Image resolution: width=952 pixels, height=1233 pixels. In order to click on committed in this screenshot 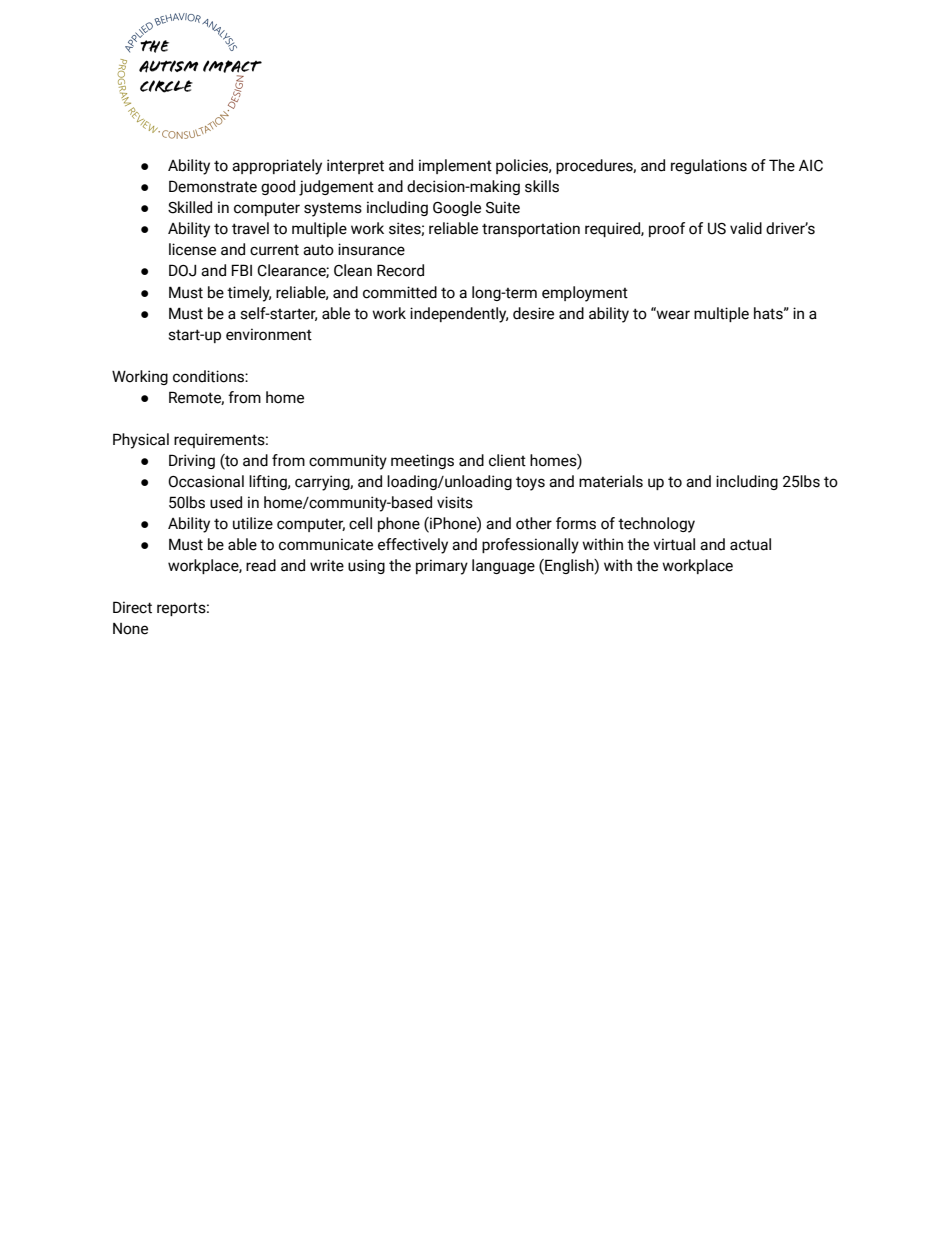, I will do `click(400, 292)`.
